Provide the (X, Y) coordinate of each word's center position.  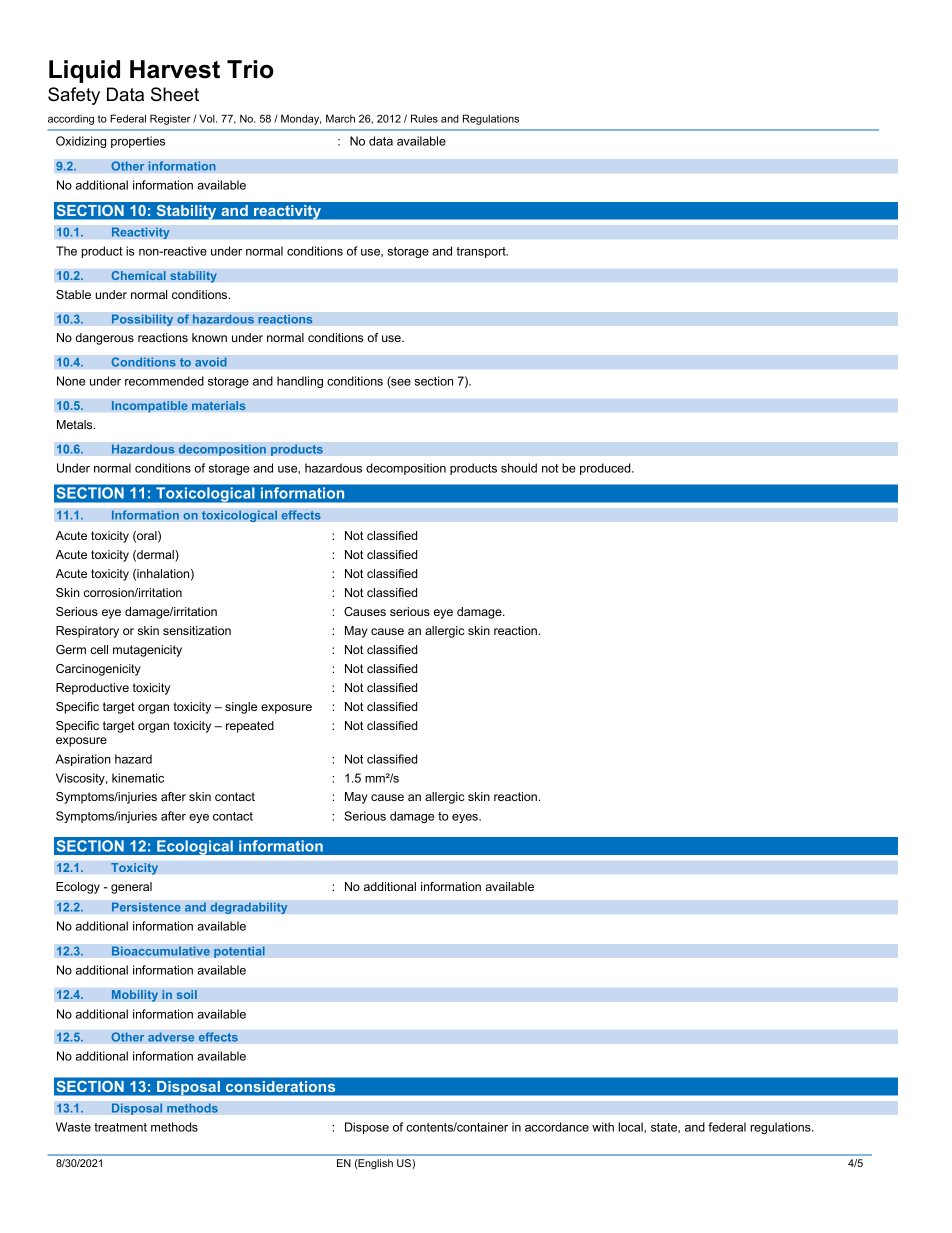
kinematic (138, 778)
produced (606, 469)
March (340, 118)
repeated (250, 727)
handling (300, 382)
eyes (466, 818)
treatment (120, 1127)
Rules (424, 118)
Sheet (175, 94)
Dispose (367, 1128)
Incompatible (149, 407)
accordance (557, 1127)
